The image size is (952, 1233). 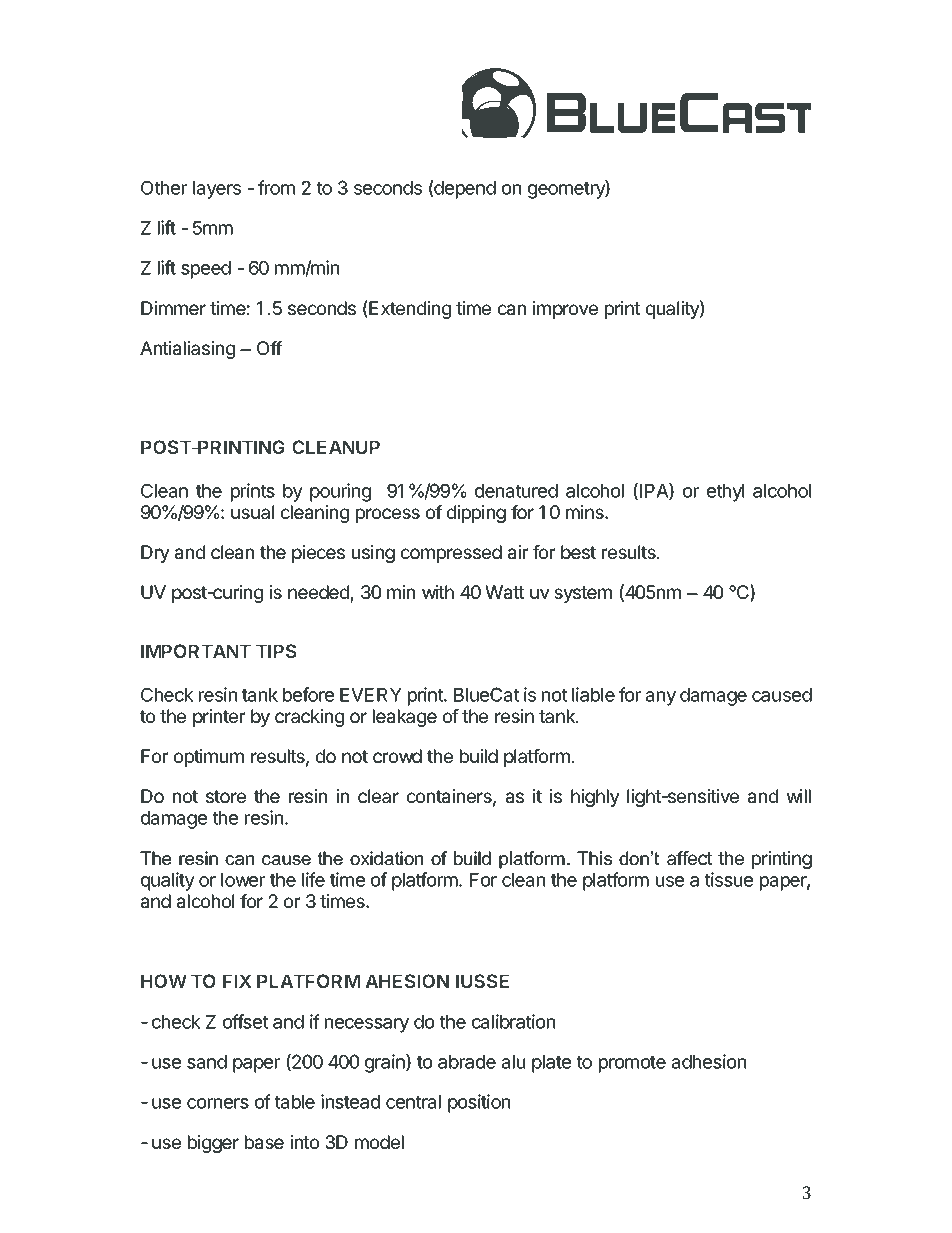 What do you see at coordinates (196, 651) in the screenshot?
I see `IMPORTANT` at bounding box center [196, 651].
